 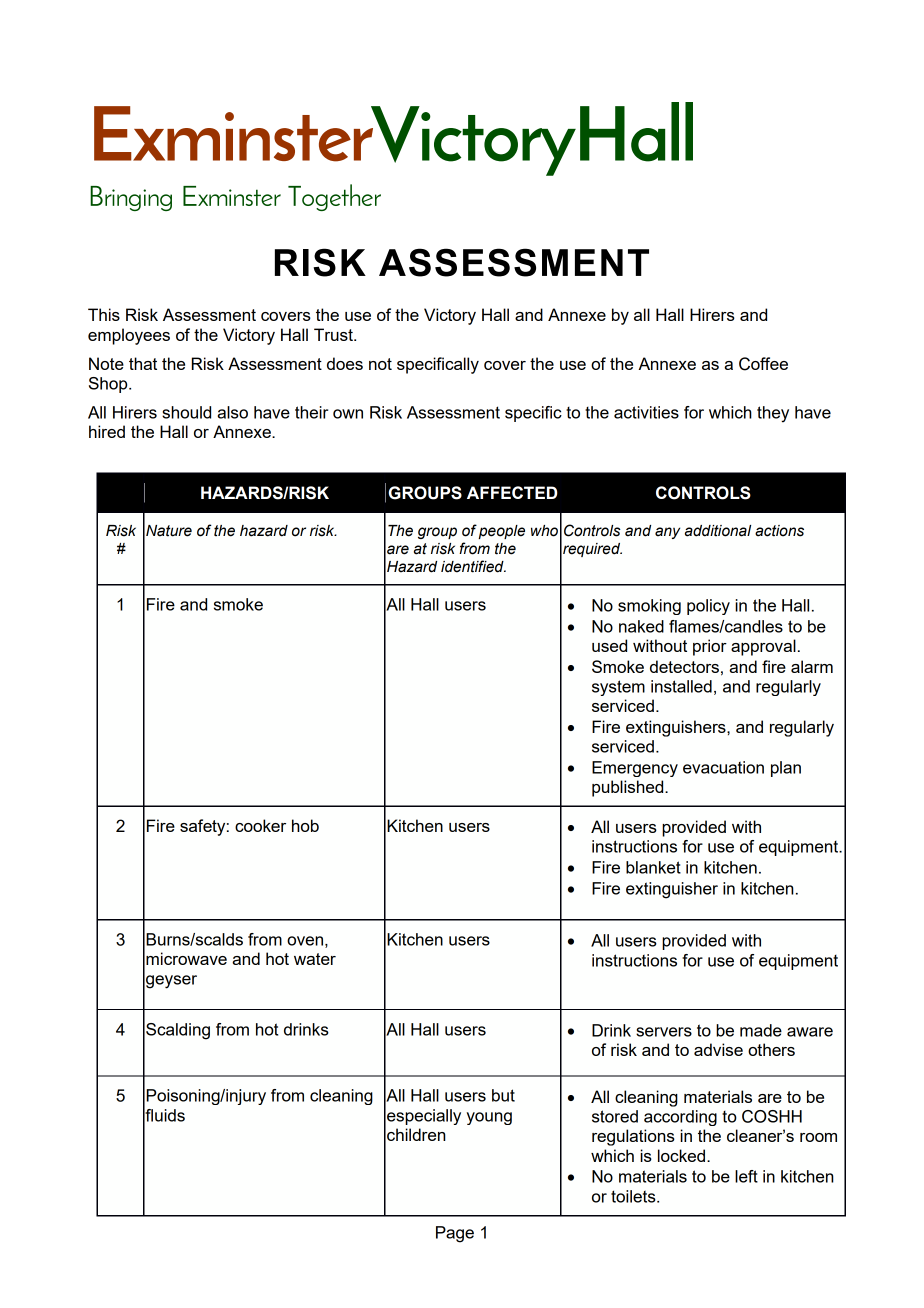 What do you see at coordinates (260, 825) in the image?
I see `cooker` at bounding box center [260, 825].
